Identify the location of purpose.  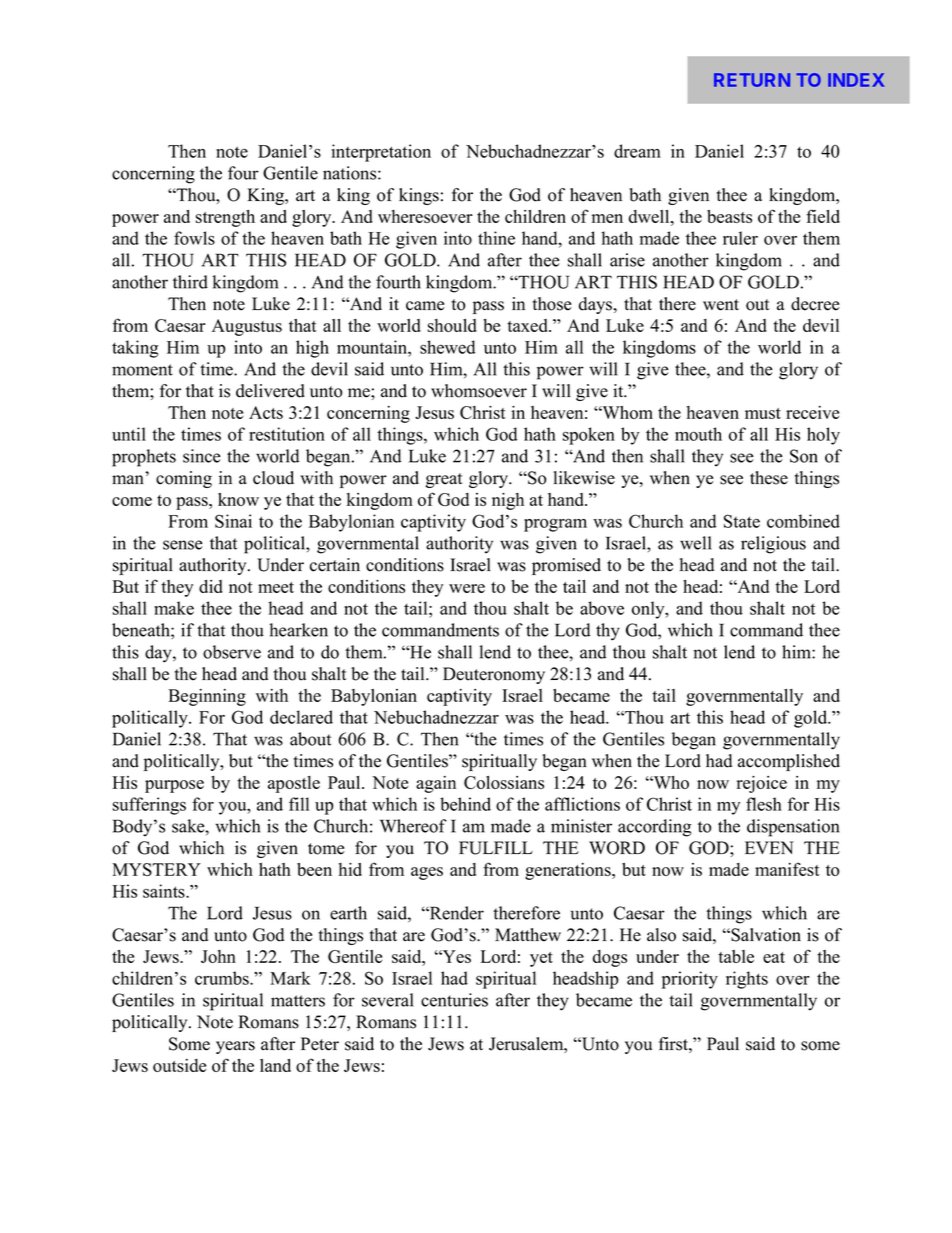
(174, 786).
